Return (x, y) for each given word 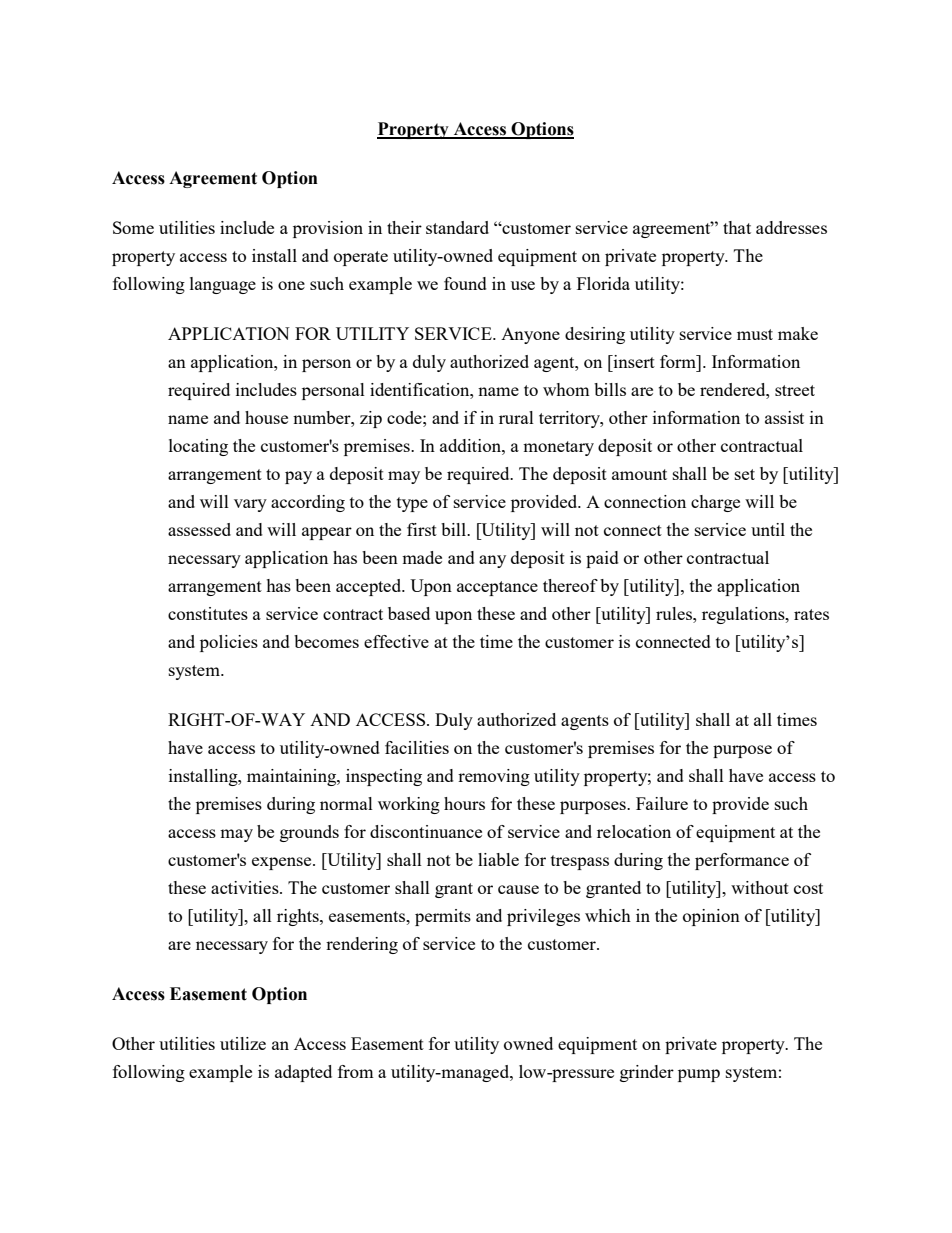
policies (229, 643)
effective (396, 641)
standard (457, 227)
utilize (243, 1043)
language (223, 285)
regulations (744, 615)
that (737, 227)
